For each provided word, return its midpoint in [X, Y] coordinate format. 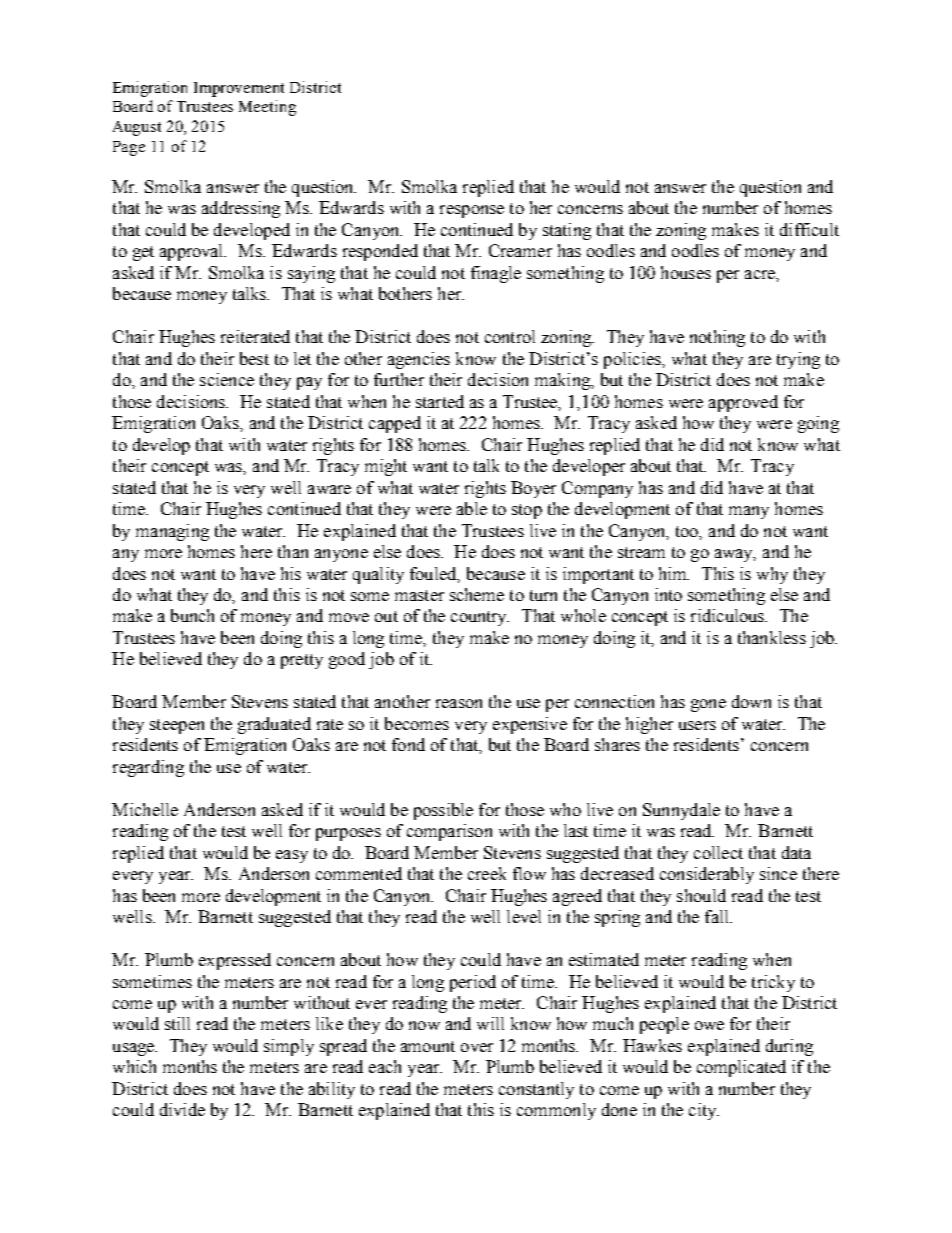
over [477, 1047]
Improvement [239, 89]
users [697, 725]
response [472, 211]
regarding [148, 768]
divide [182, 1109]
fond [408, 744]
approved [743, 403]
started [440, 401]
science [227, 379]
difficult [809, 229]
